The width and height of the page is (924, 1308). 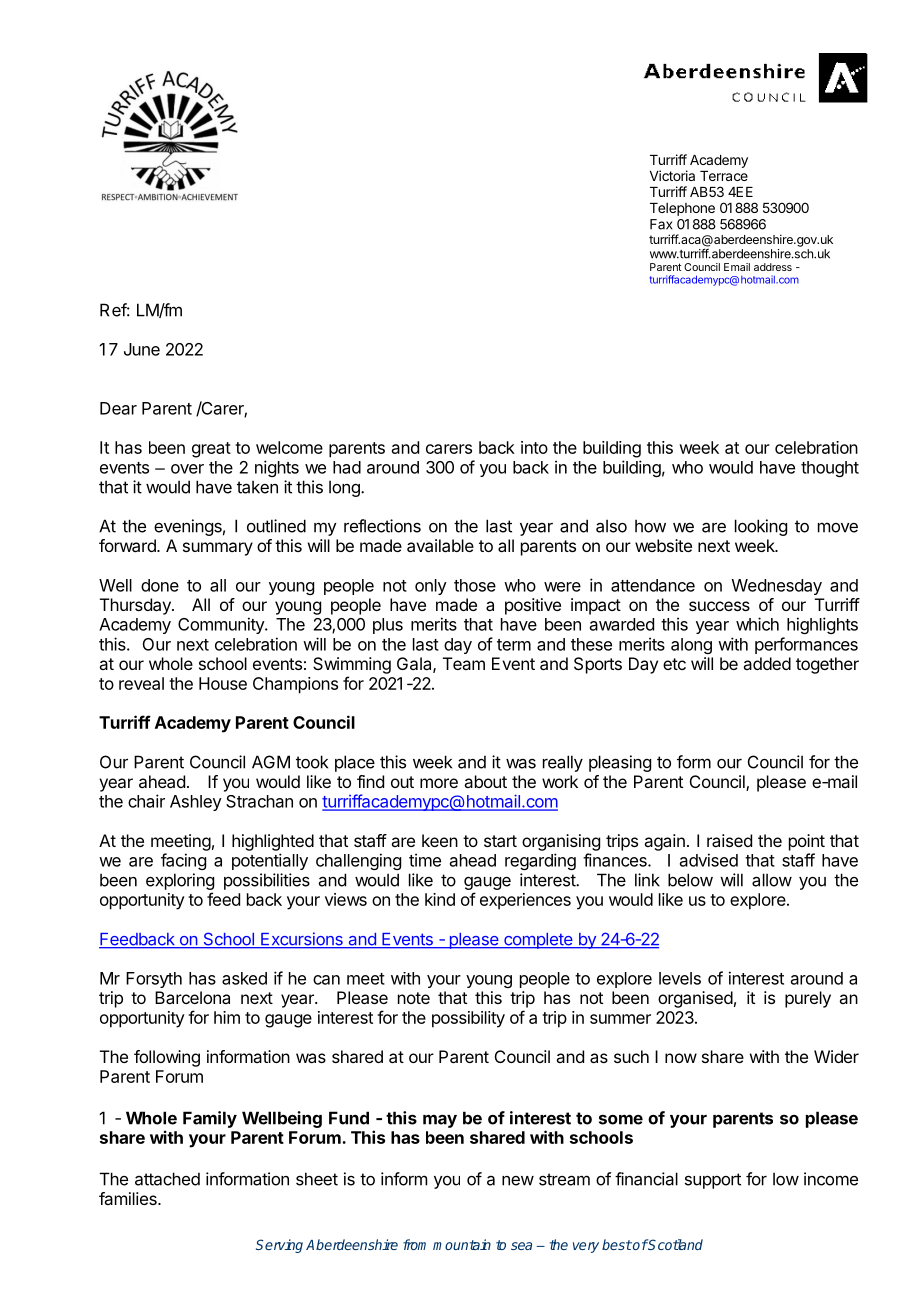 I want to click on Fax, so click(x=661, y=224).
